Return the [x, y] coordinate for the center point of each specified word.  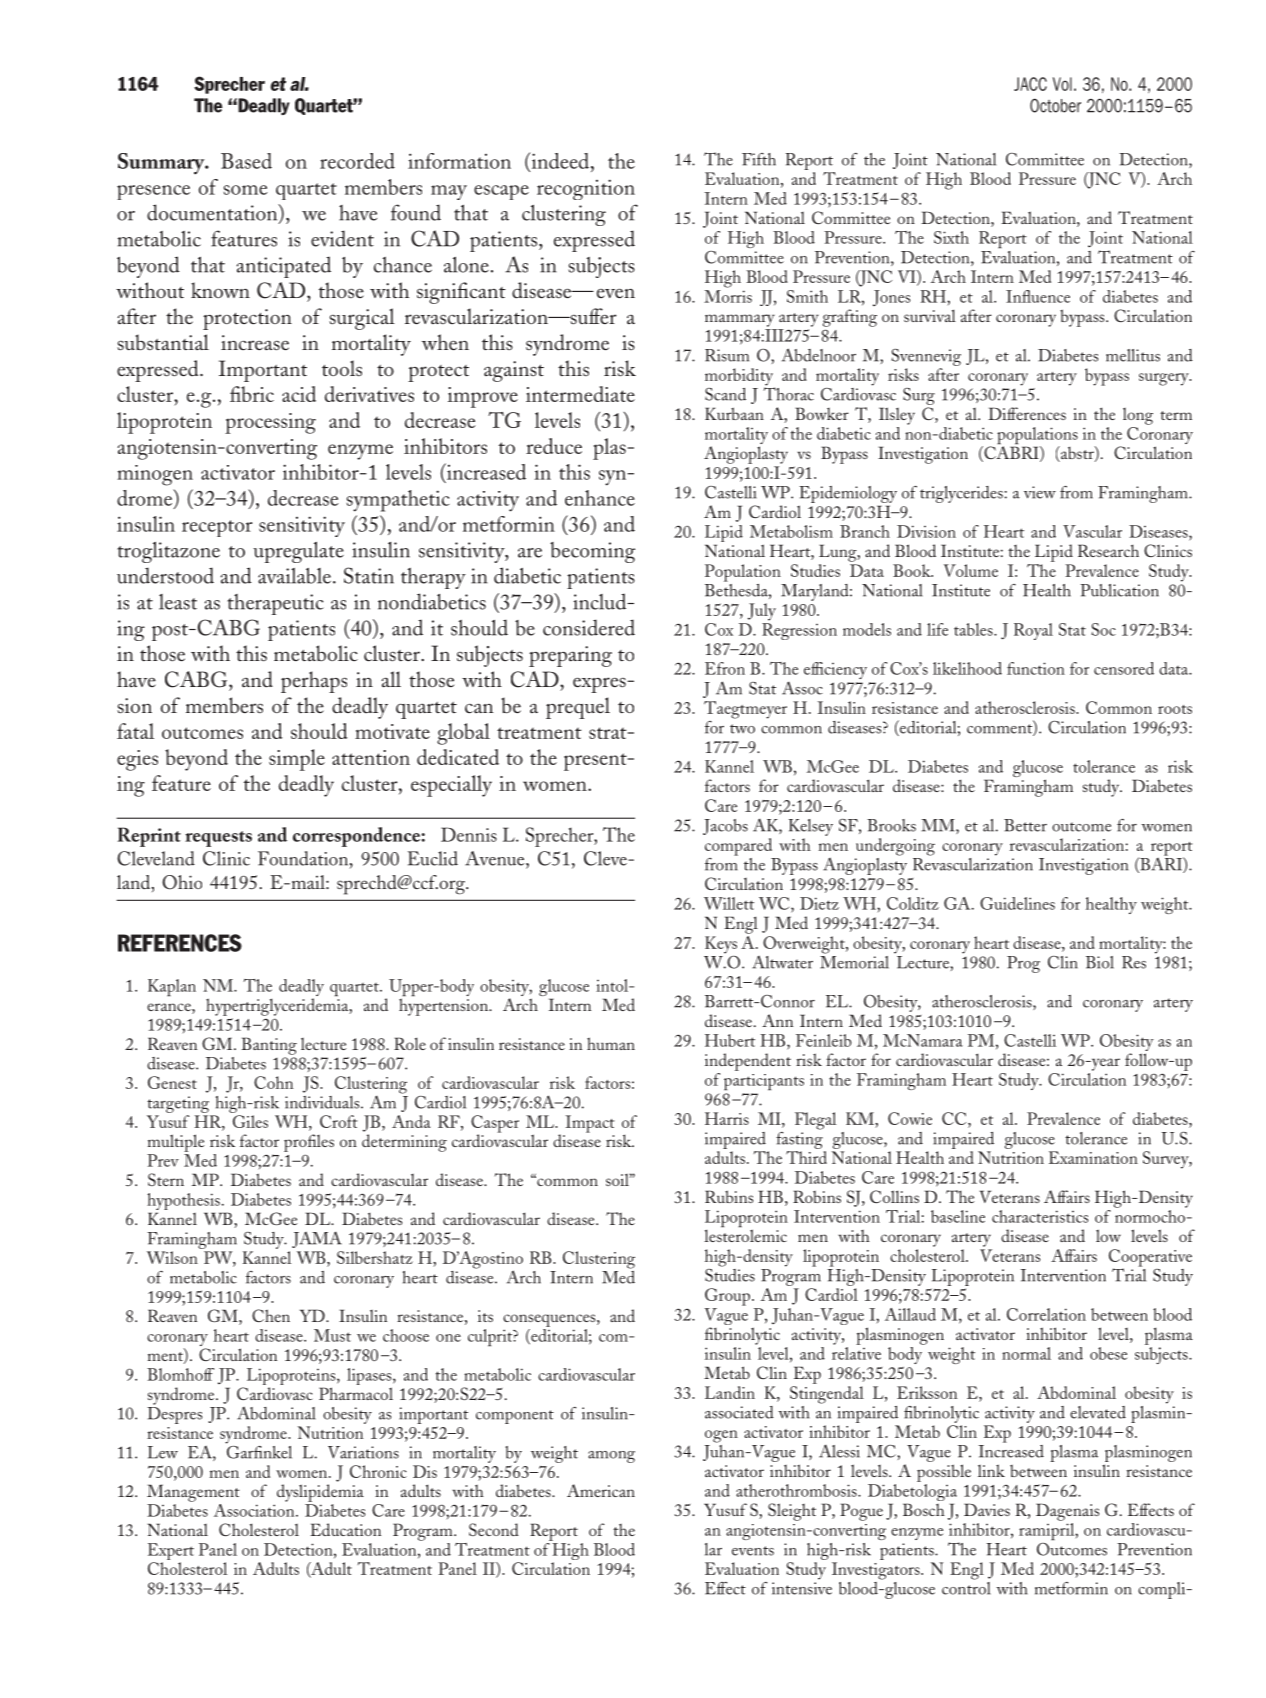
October [1055, 105]
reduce [554, 446]
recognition [586, 189]
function [1036, 668]
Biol [1100, 962]
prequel [578, 708]
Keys [721, 946]
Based [246, 161]
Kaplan [172, 988]
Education [345, 1529]
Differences [1027, 413]
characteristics [1040, 1216]
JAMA [317, 1239]
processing [270, 423]
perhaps [314, 682]
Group [727, 1297]
